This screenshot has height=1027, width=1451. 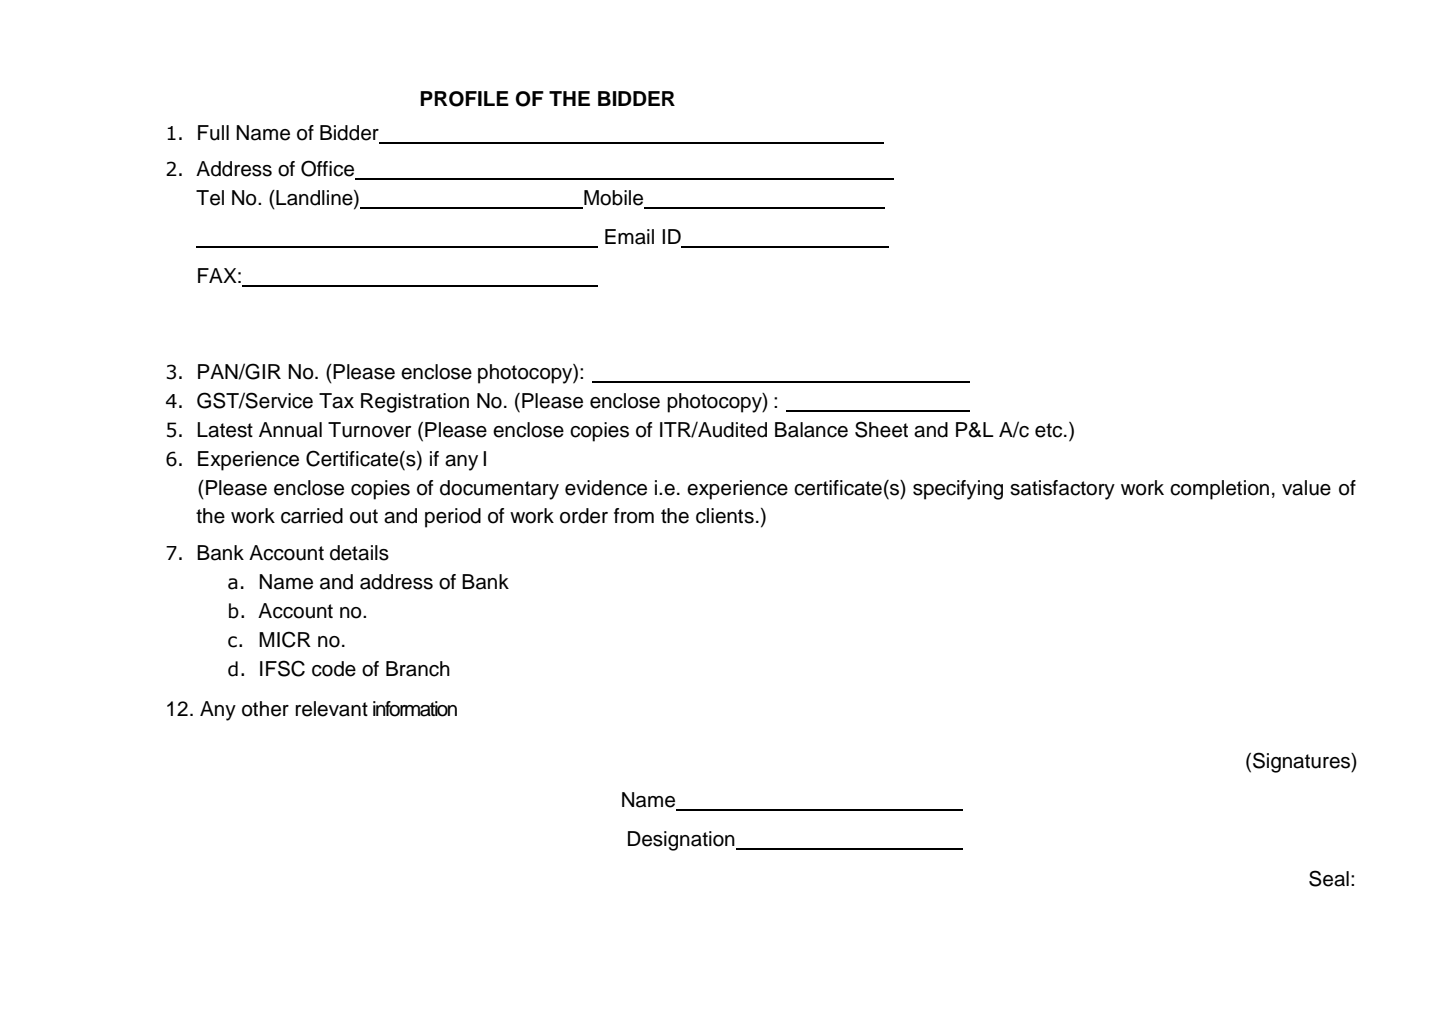 I want to click on Designation, so click(x=682, y=841).
